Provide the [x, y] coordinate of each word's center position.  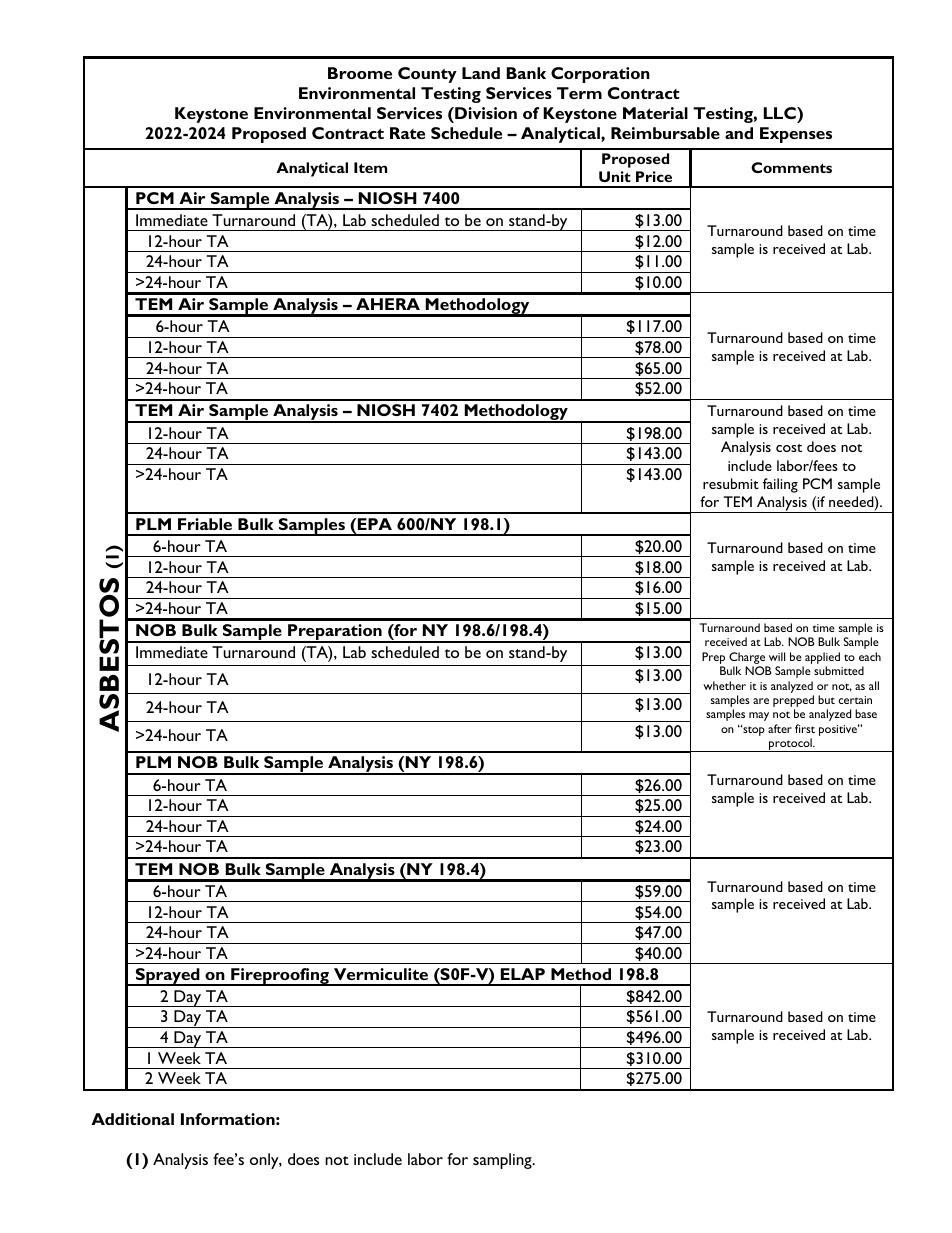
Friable [205, 524]
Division [485, 113]
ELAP [523, 974]
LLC [781, 113]
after [780, 728]
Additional [132, 1119]
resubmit [731, 483]
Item [370, 167]
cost [789, 448]
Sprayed [168, 977]
